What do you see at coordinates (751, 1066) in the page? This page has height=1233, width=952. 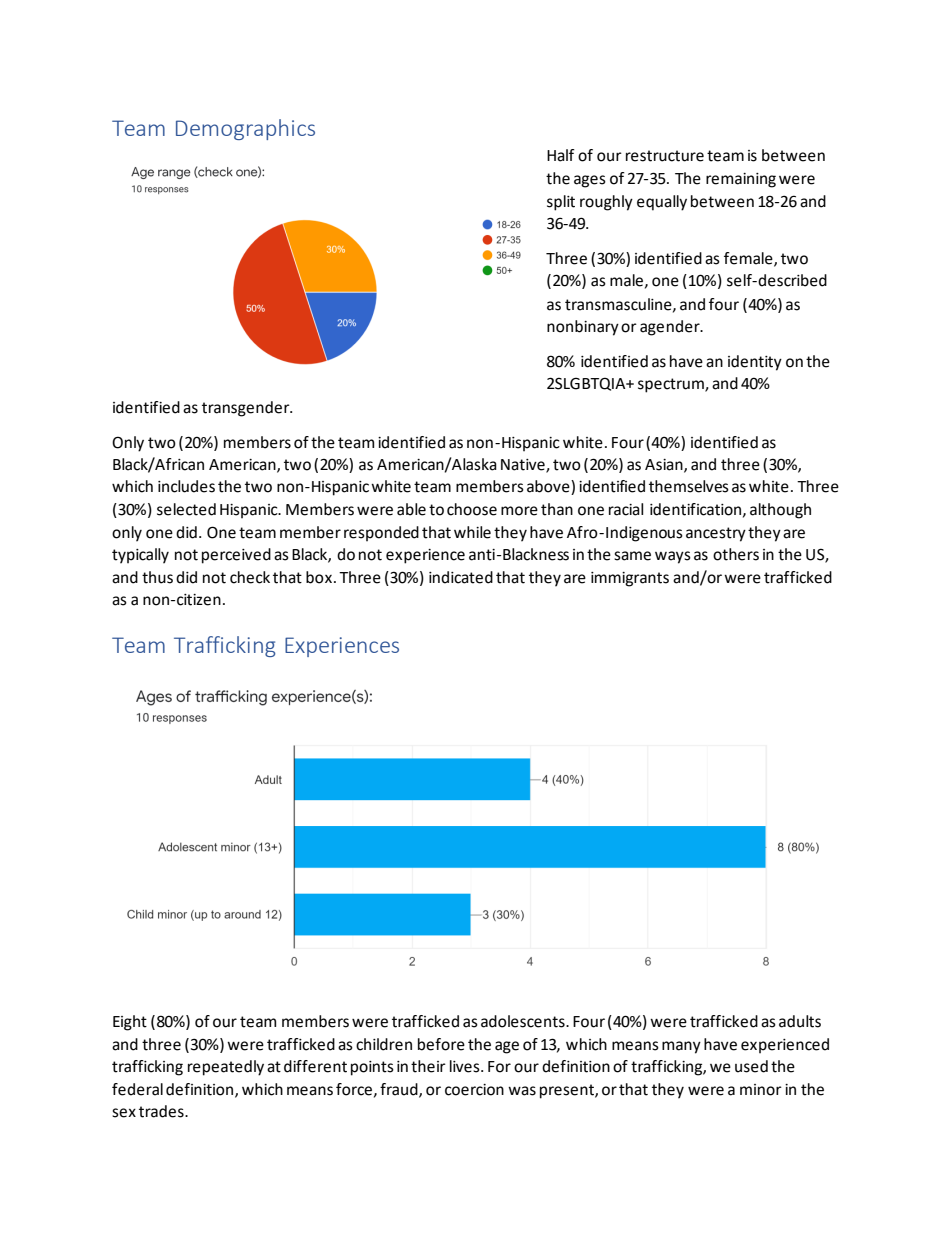 I see `used` at bounding box center [751, 1066].
